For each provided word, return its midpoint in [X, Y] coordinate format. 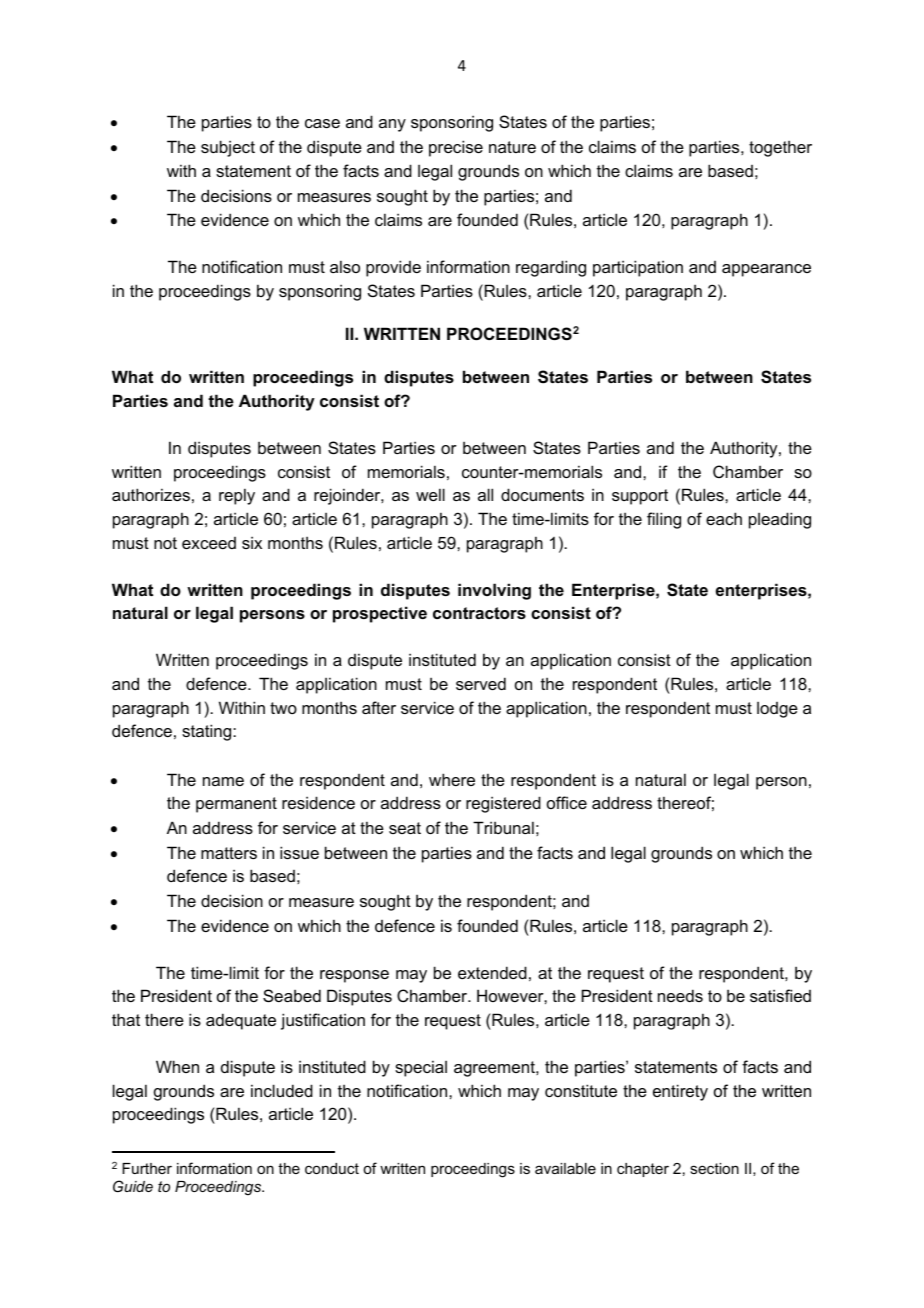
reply [237, 496]
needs [680, 995]
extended [492, 972]
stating [208, 732]
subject [228, 148]
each [724, 518]
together [780, 149]
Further [147, 1168]
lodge [777, 710]
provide [393, 268]
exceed [209, 543]
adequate [241, 1021]
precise [456, 148]
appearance [766, 270]
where [452, 779]
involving [494, 591]
